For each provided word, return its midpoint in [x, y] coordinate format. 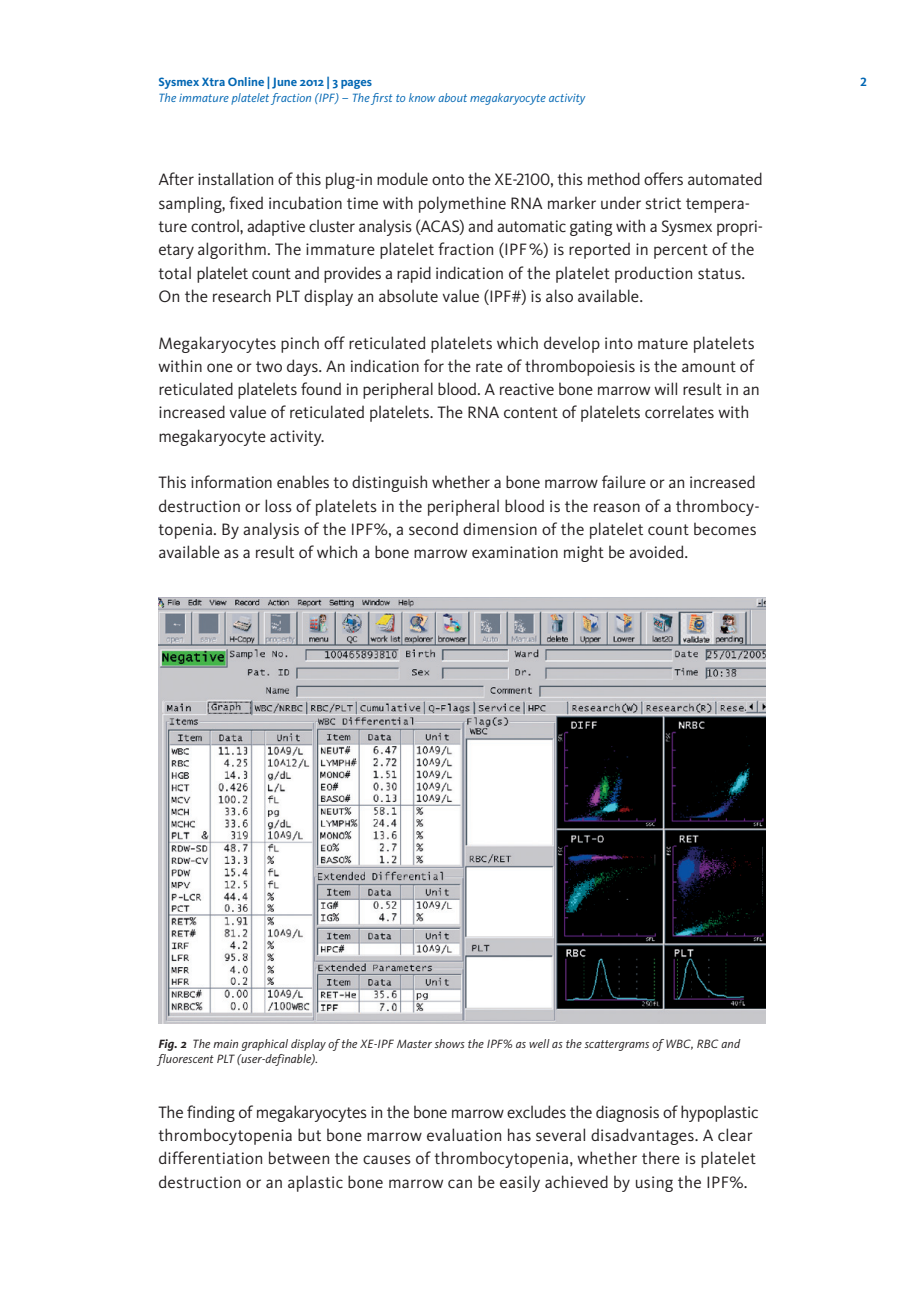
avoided [657, 551]
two [269, 366]
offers [663, 178]
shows [449, 1043]
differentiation [210, 1157]
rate [489, 366]
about [452, 97]
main [225, 1043]
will [665, 388]
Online [246, 81]
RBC [708, 1043]
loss [278, 505]
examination [515, 552]
